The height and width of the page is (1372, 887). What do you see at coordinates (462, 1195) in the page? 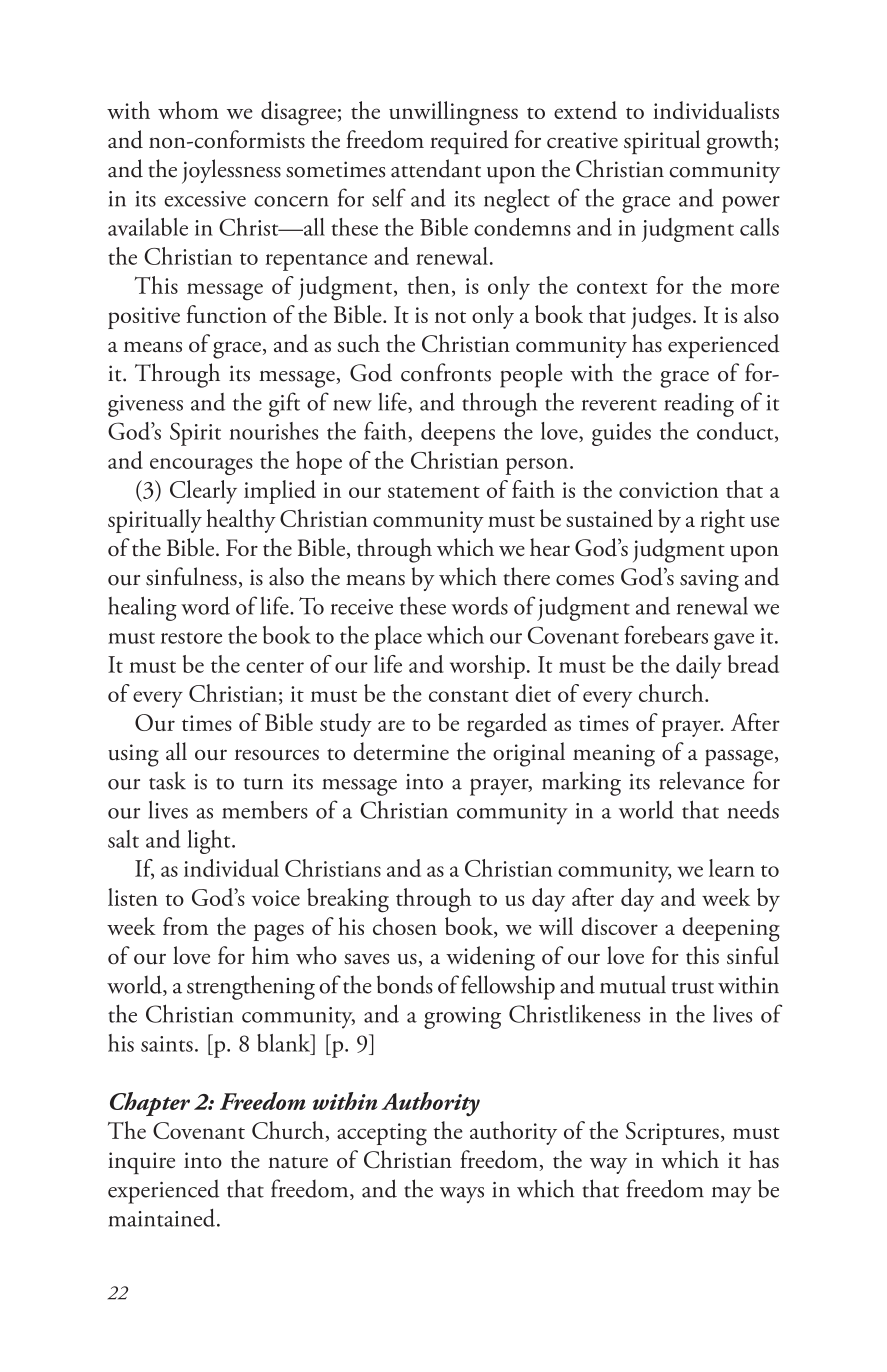
I see `ways` at bounding box center [462, 1195].
